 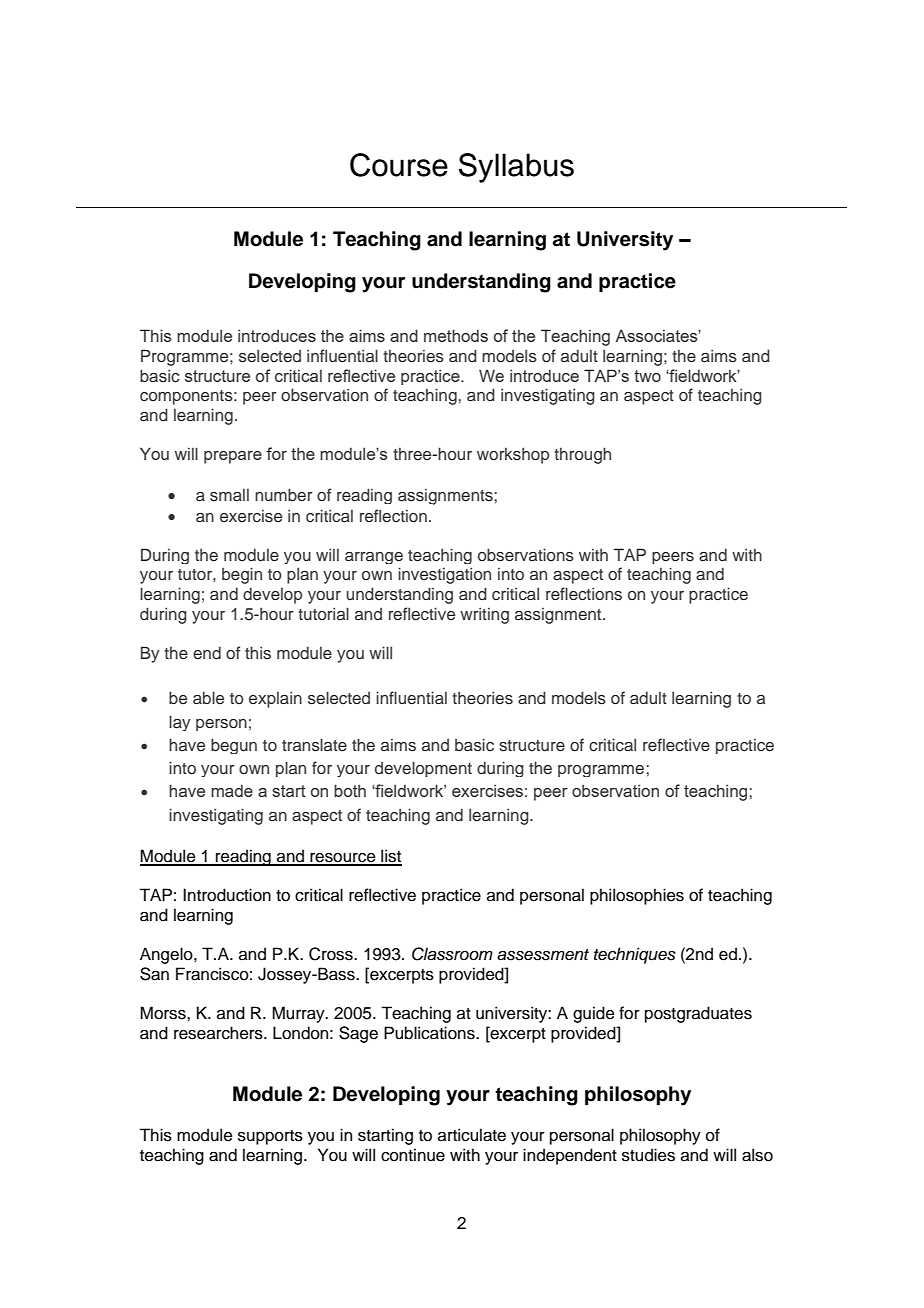 I want to click on Classroom, so click(x=452, y=954).
